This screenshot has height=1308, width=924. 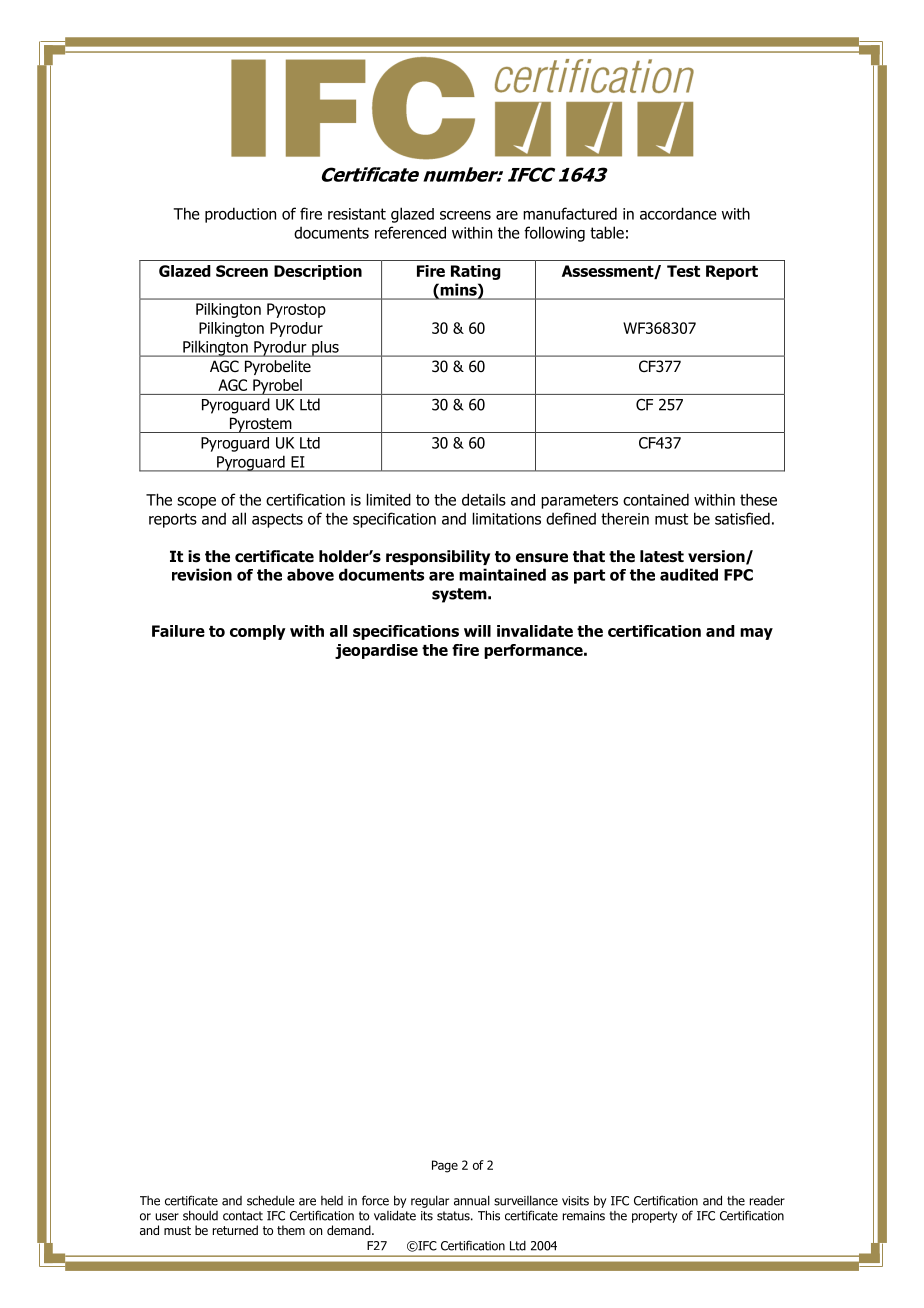 I want to click on responsibility, so click(x=438, y=557).
